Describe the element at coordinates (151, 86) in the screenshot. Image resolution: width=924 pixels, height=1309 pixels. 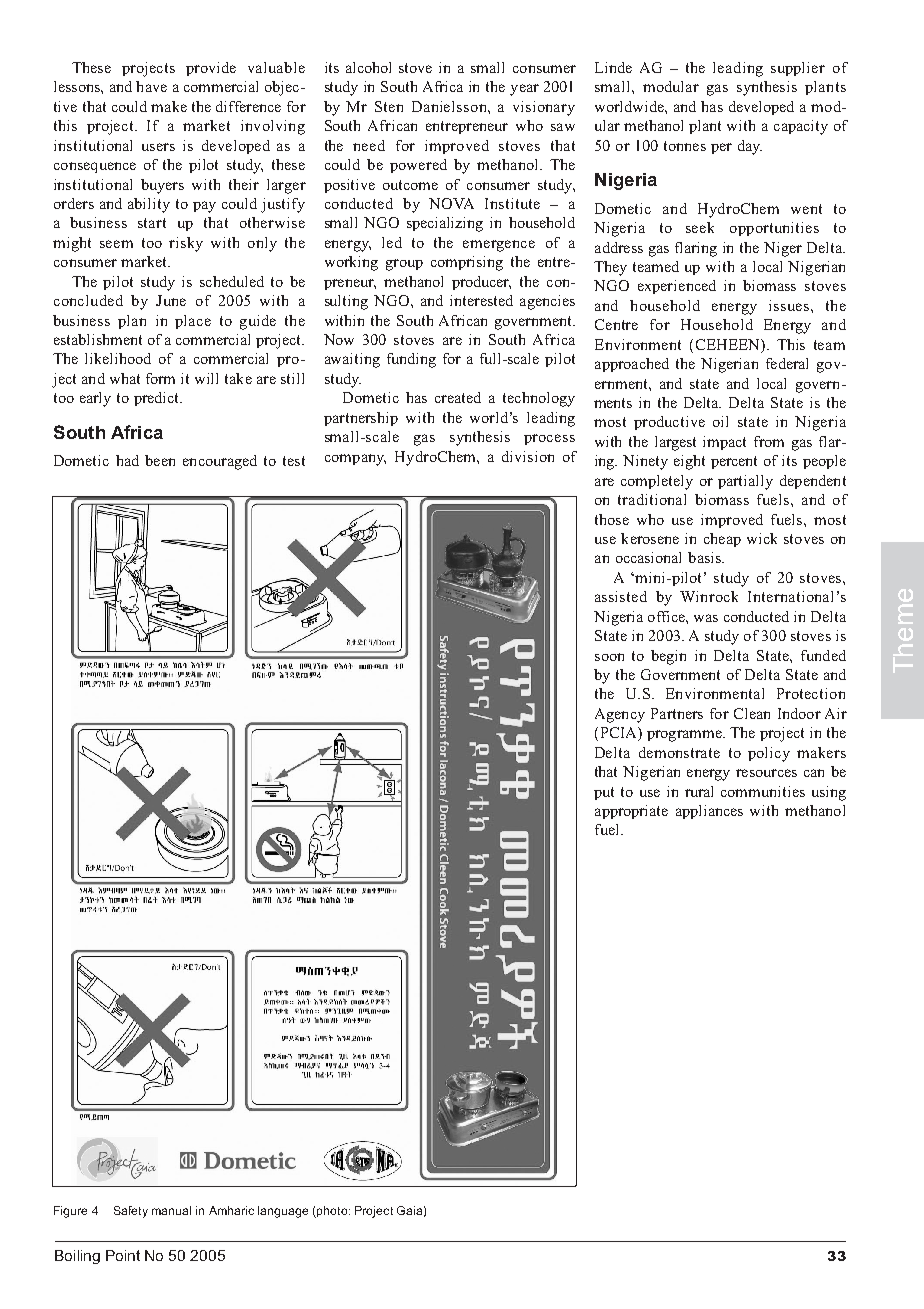
I see `have` at that location.
